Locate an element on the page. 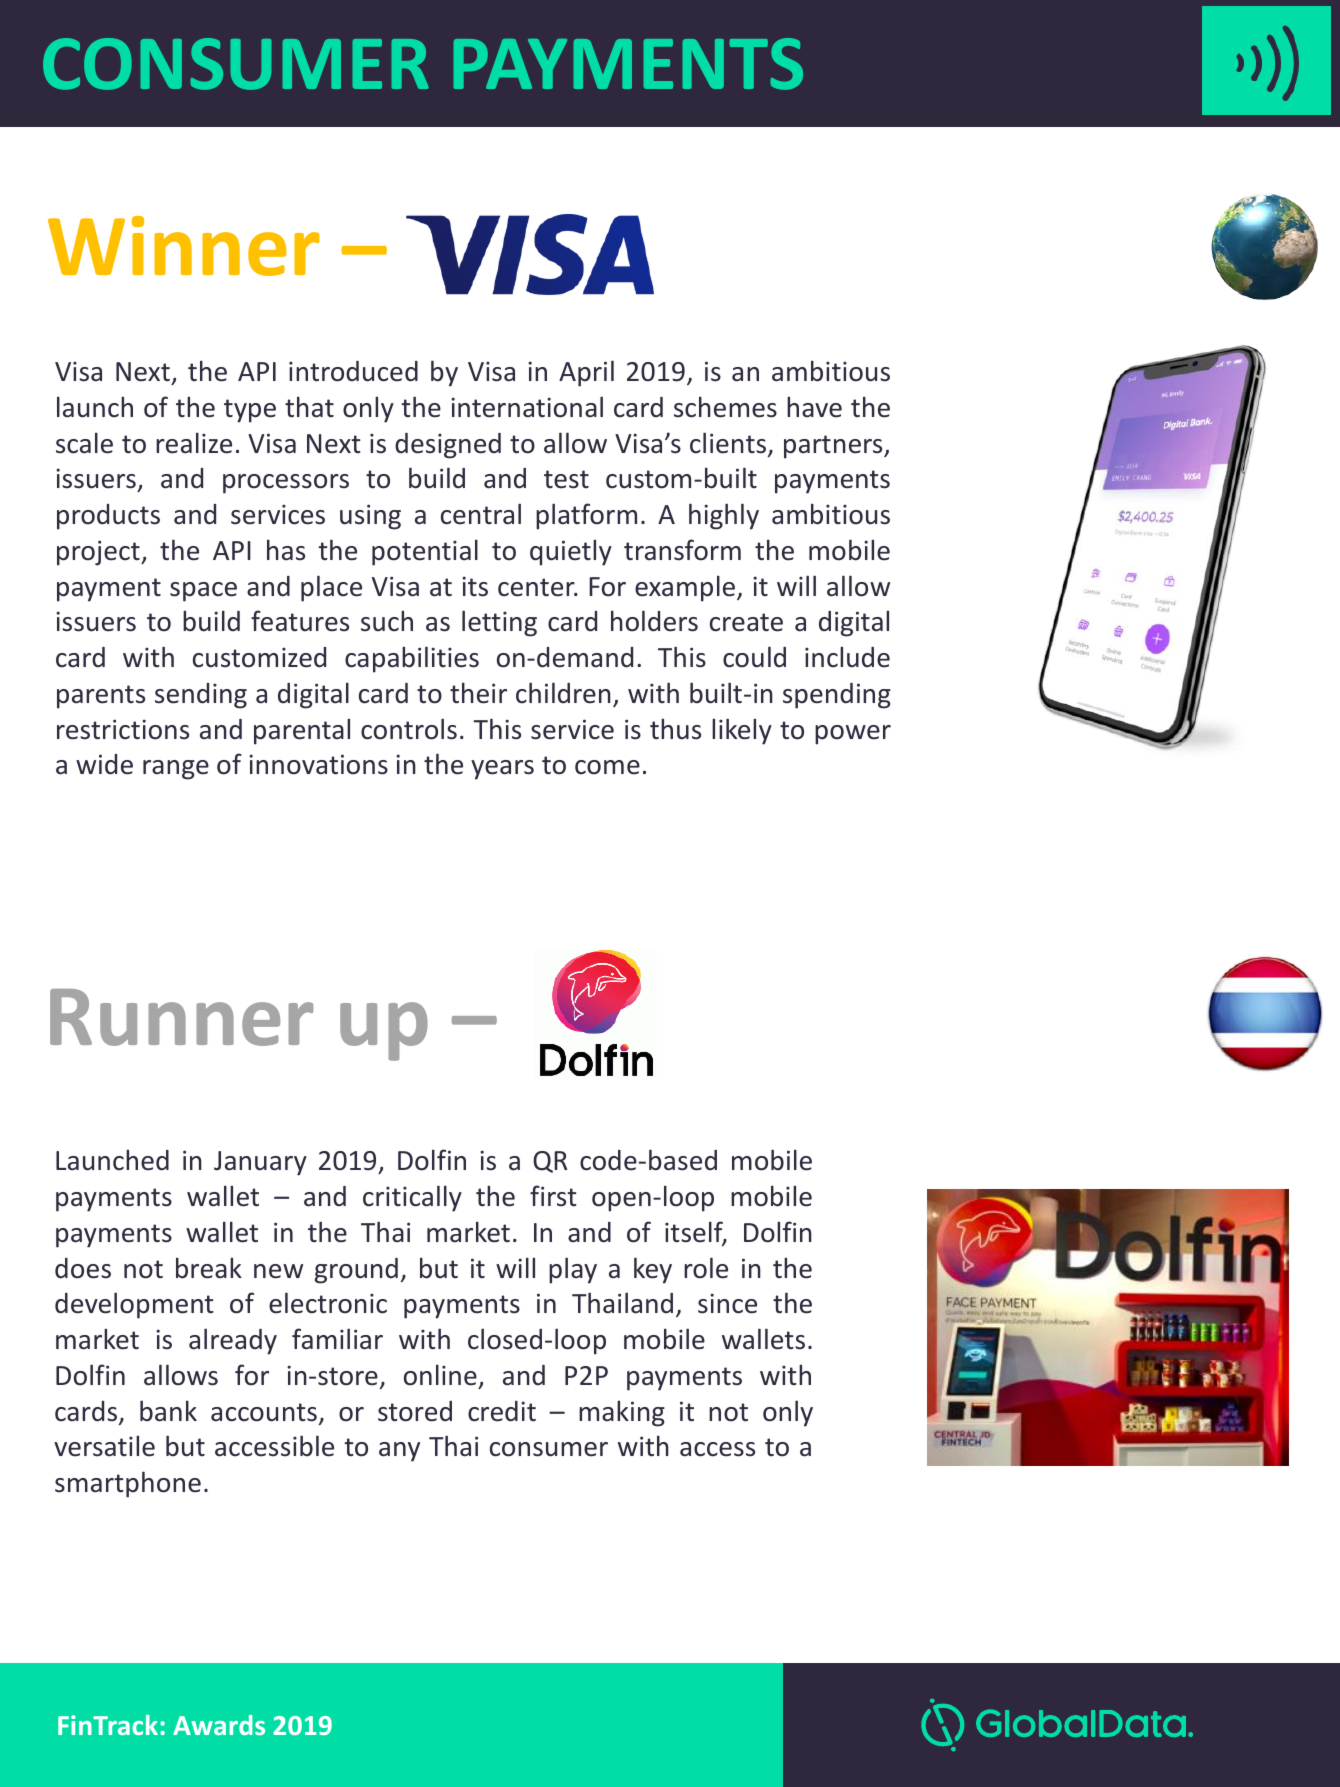 This image has height=1787, width=1340. break is located at coordinates (209, 1268).
